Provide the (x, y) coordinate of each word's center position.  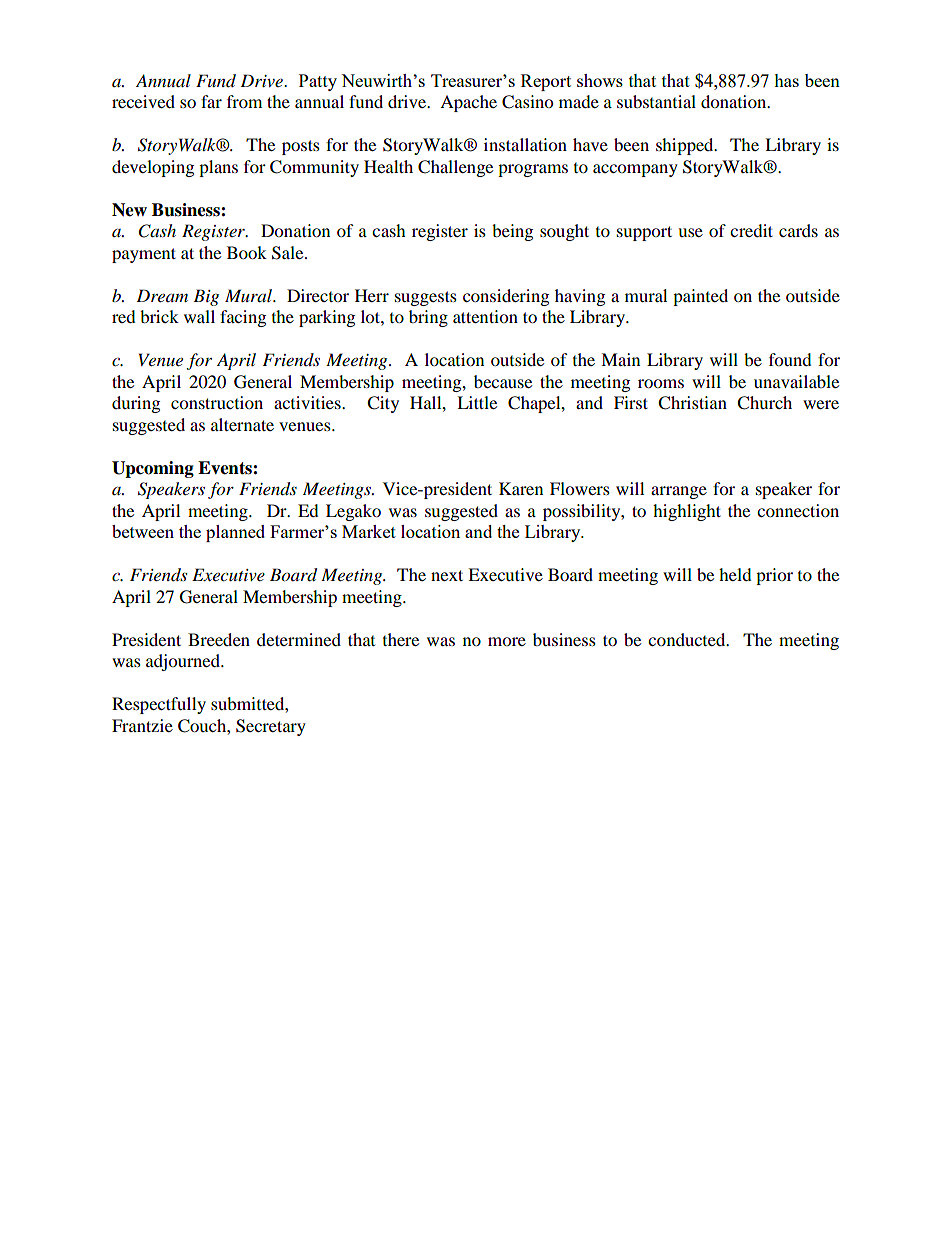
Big (206, 297)
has (786, 80)
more (507, 641)
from (244, 101)
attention (485, 316)
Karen (521, 488)
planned (235, 533)
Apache (468, 103)
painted (700, 297)
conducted (688, 639)
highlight (687, 512)
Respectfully (159, 705)
